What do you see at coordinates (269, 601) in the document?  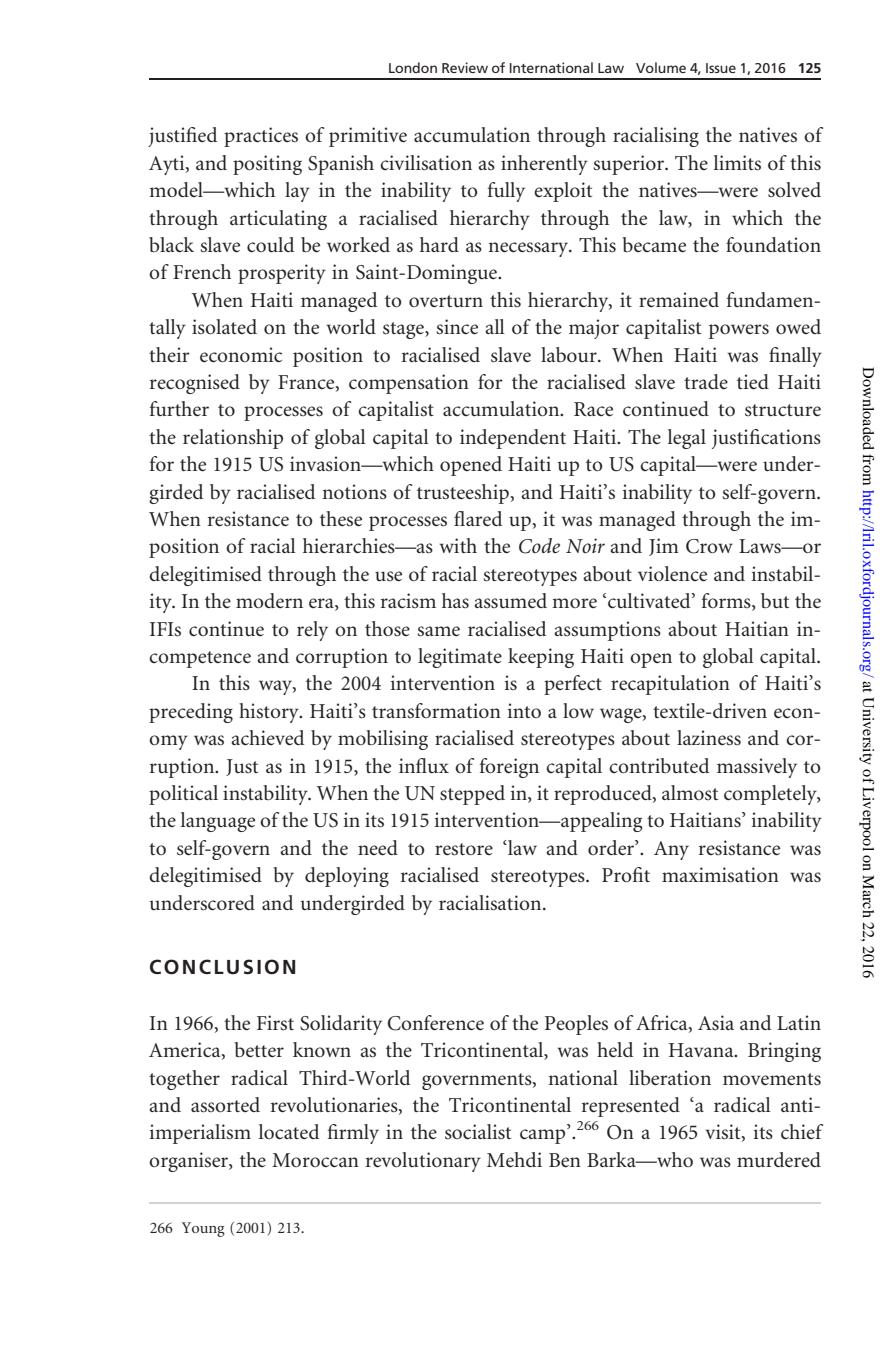 I see `modern` at bounding box center [269, 601].
